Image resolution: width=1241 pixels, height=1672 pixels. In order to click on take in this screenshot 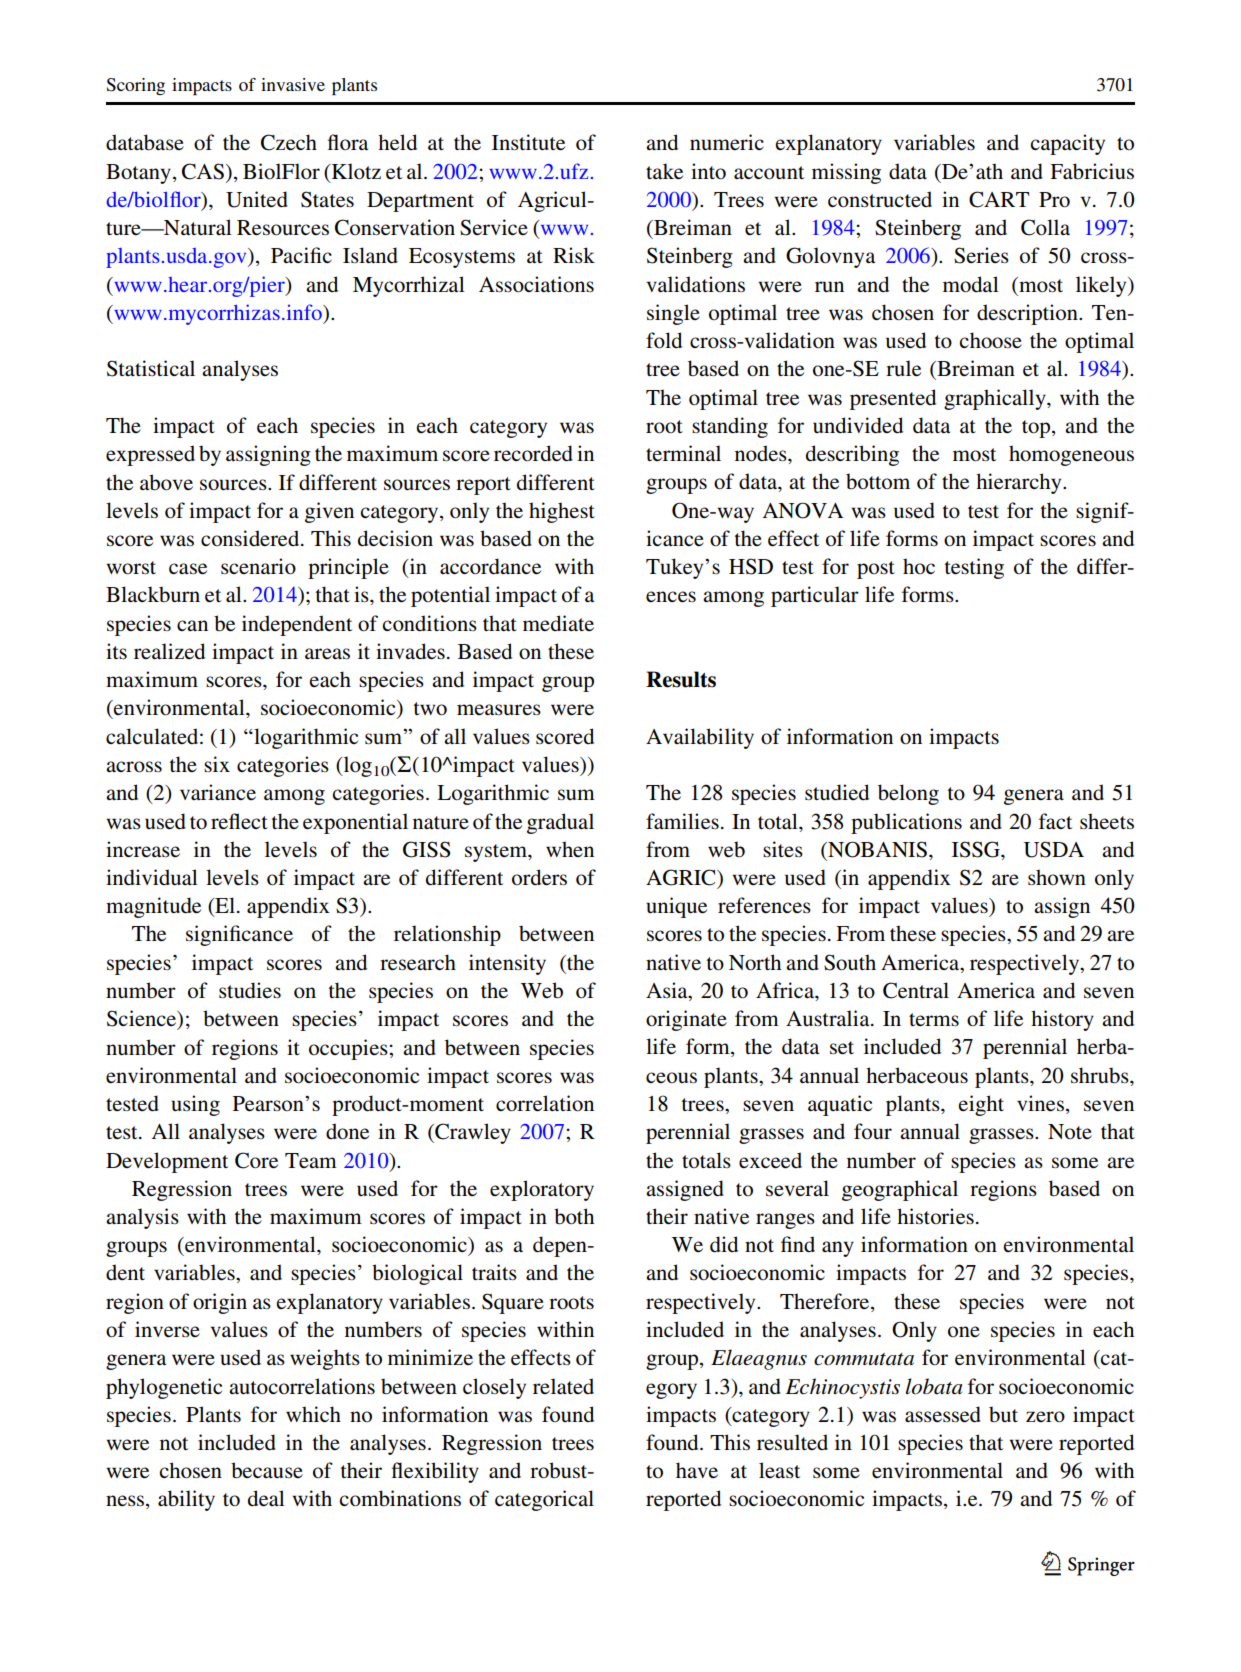, I will do `click(664, 171)`.
